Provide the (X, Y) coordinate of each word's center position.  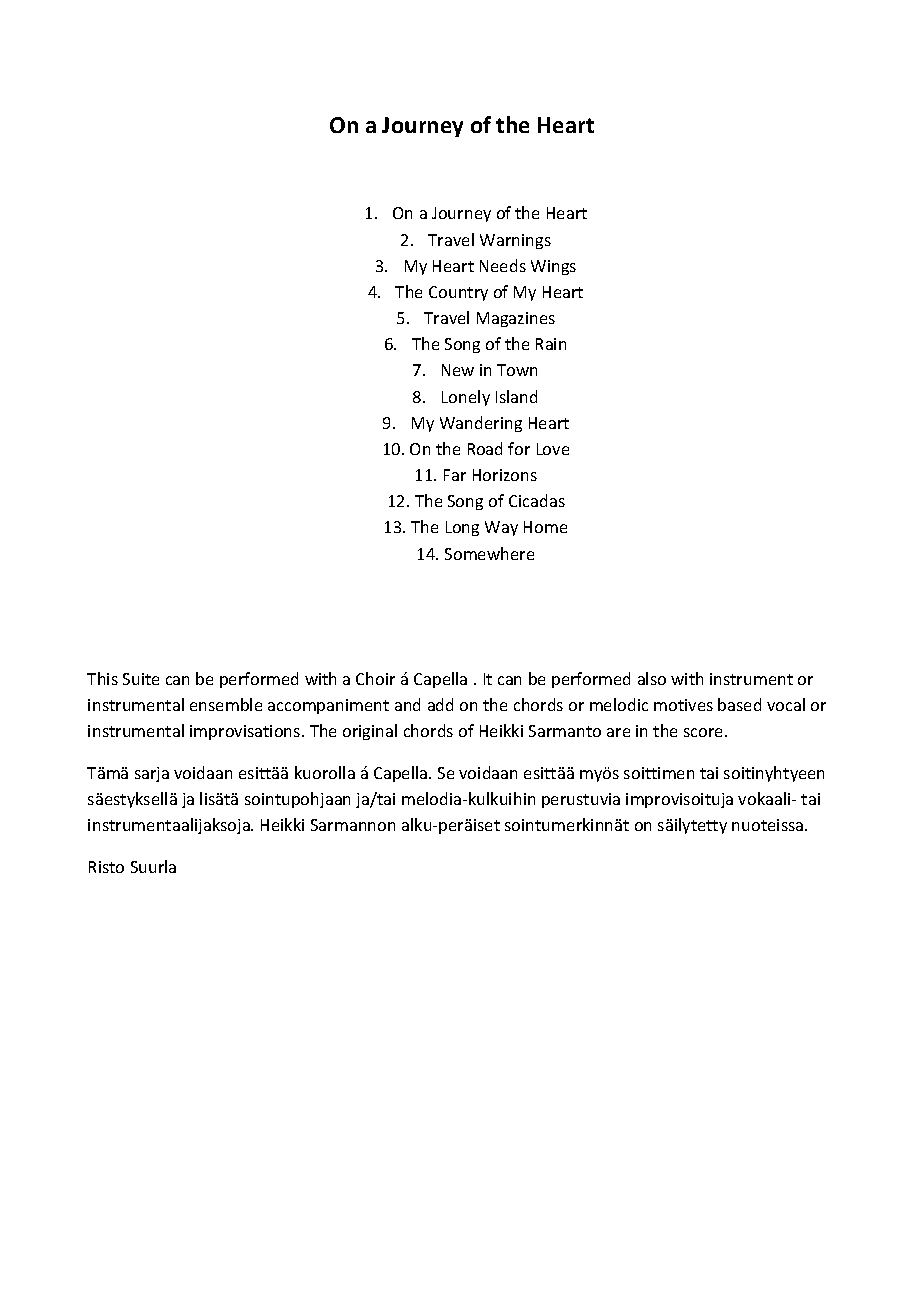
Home (545, 527)
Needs (503, 265)
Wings (553, 267)
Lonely (466, 398)
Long (462, 528)
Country (458, 293)
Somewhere (489, 553)
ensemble (226, 704)
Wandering (481, 424)
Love (553, 449)
